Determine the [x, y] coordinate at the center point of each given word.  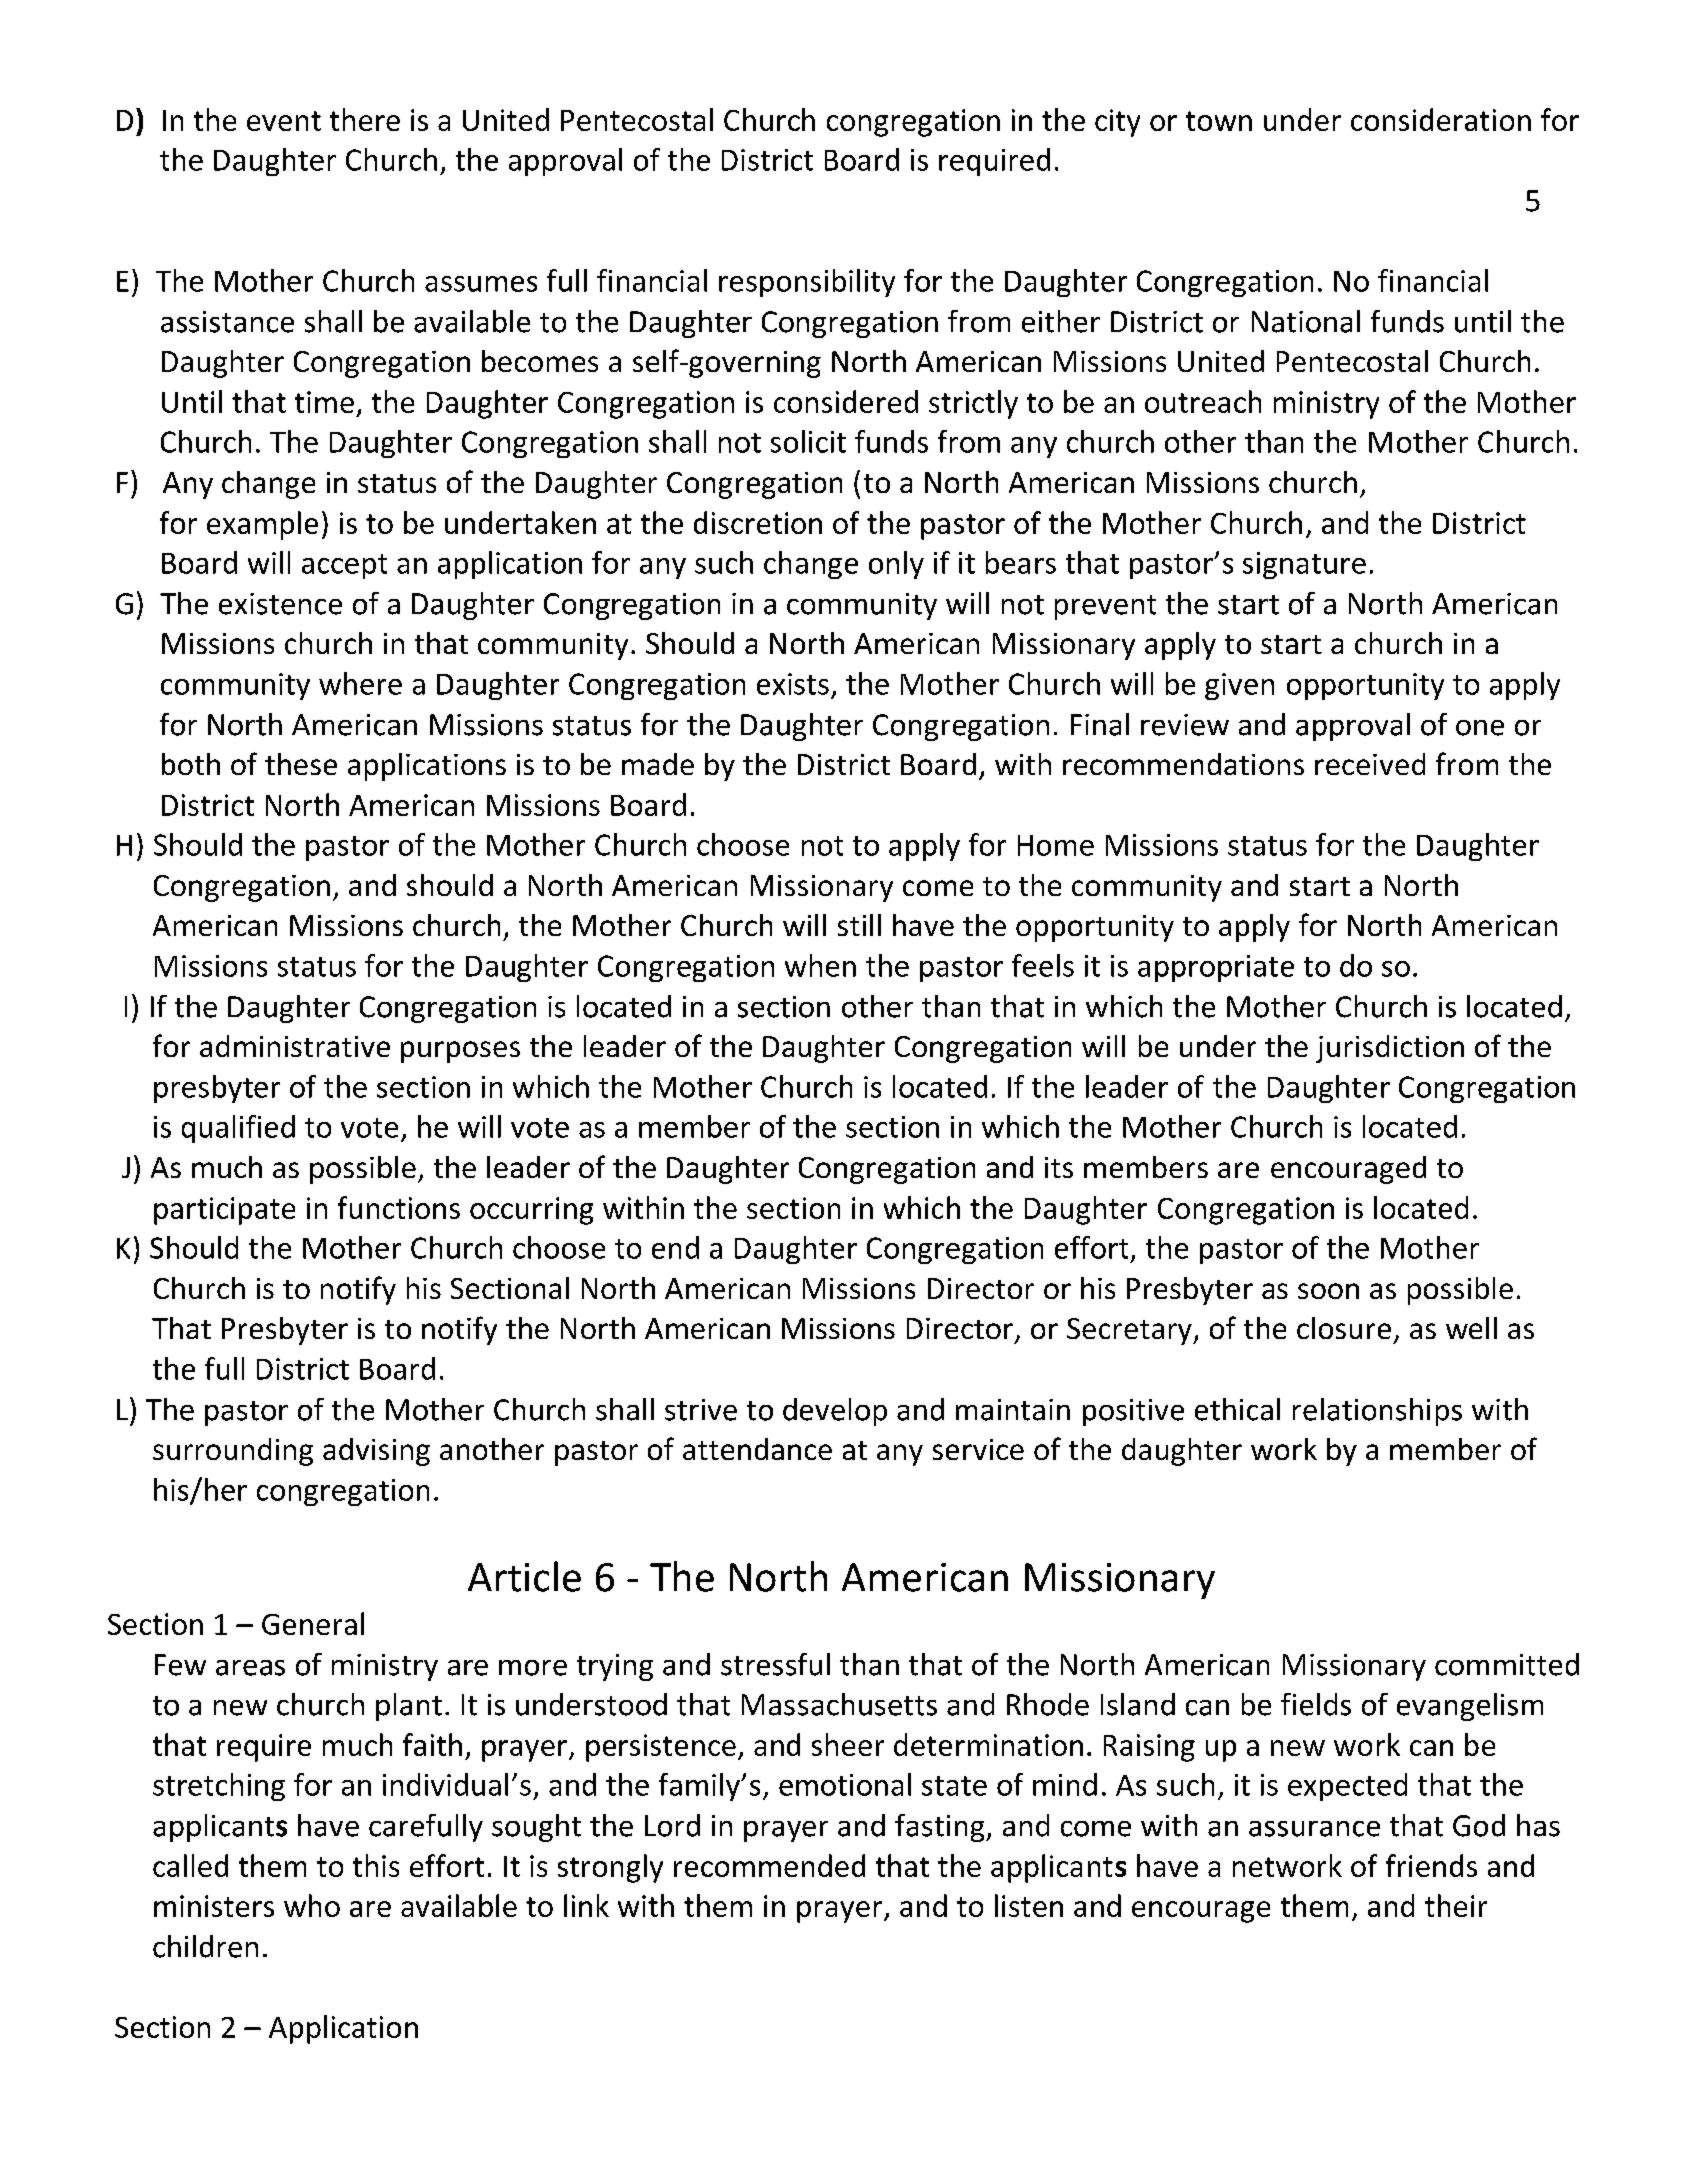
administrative [295, 1046]
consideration [1441, 119]
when [820, 965]
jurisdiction [1390, 1049]
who [312, 1905]
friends [1431, 1865]
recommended [769, 1865]
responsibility [807, 283]
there [365, 119]
